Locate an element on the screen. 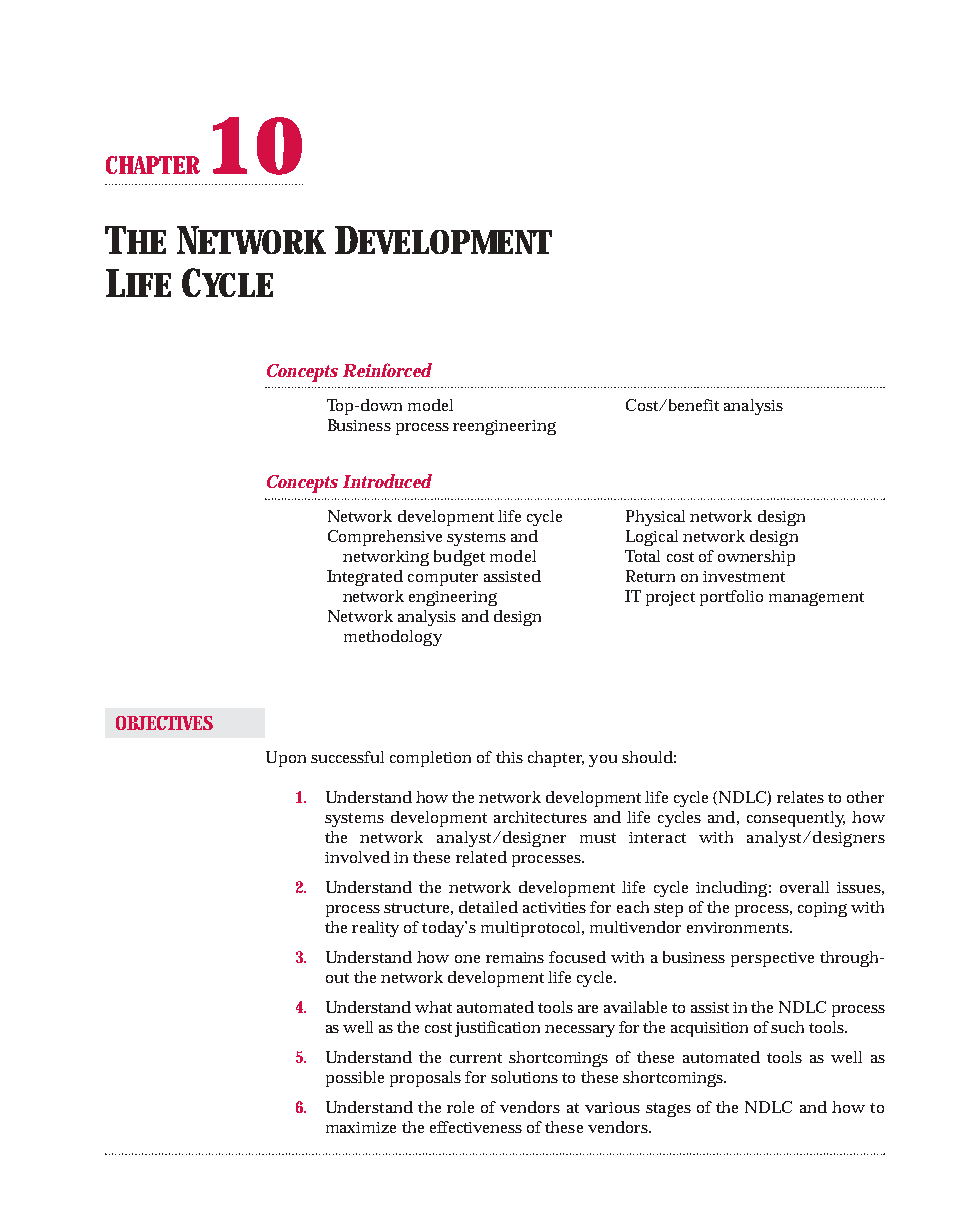 The height and width of the screenshot is (1230, 980). must is located at coordinates (598, 838).
